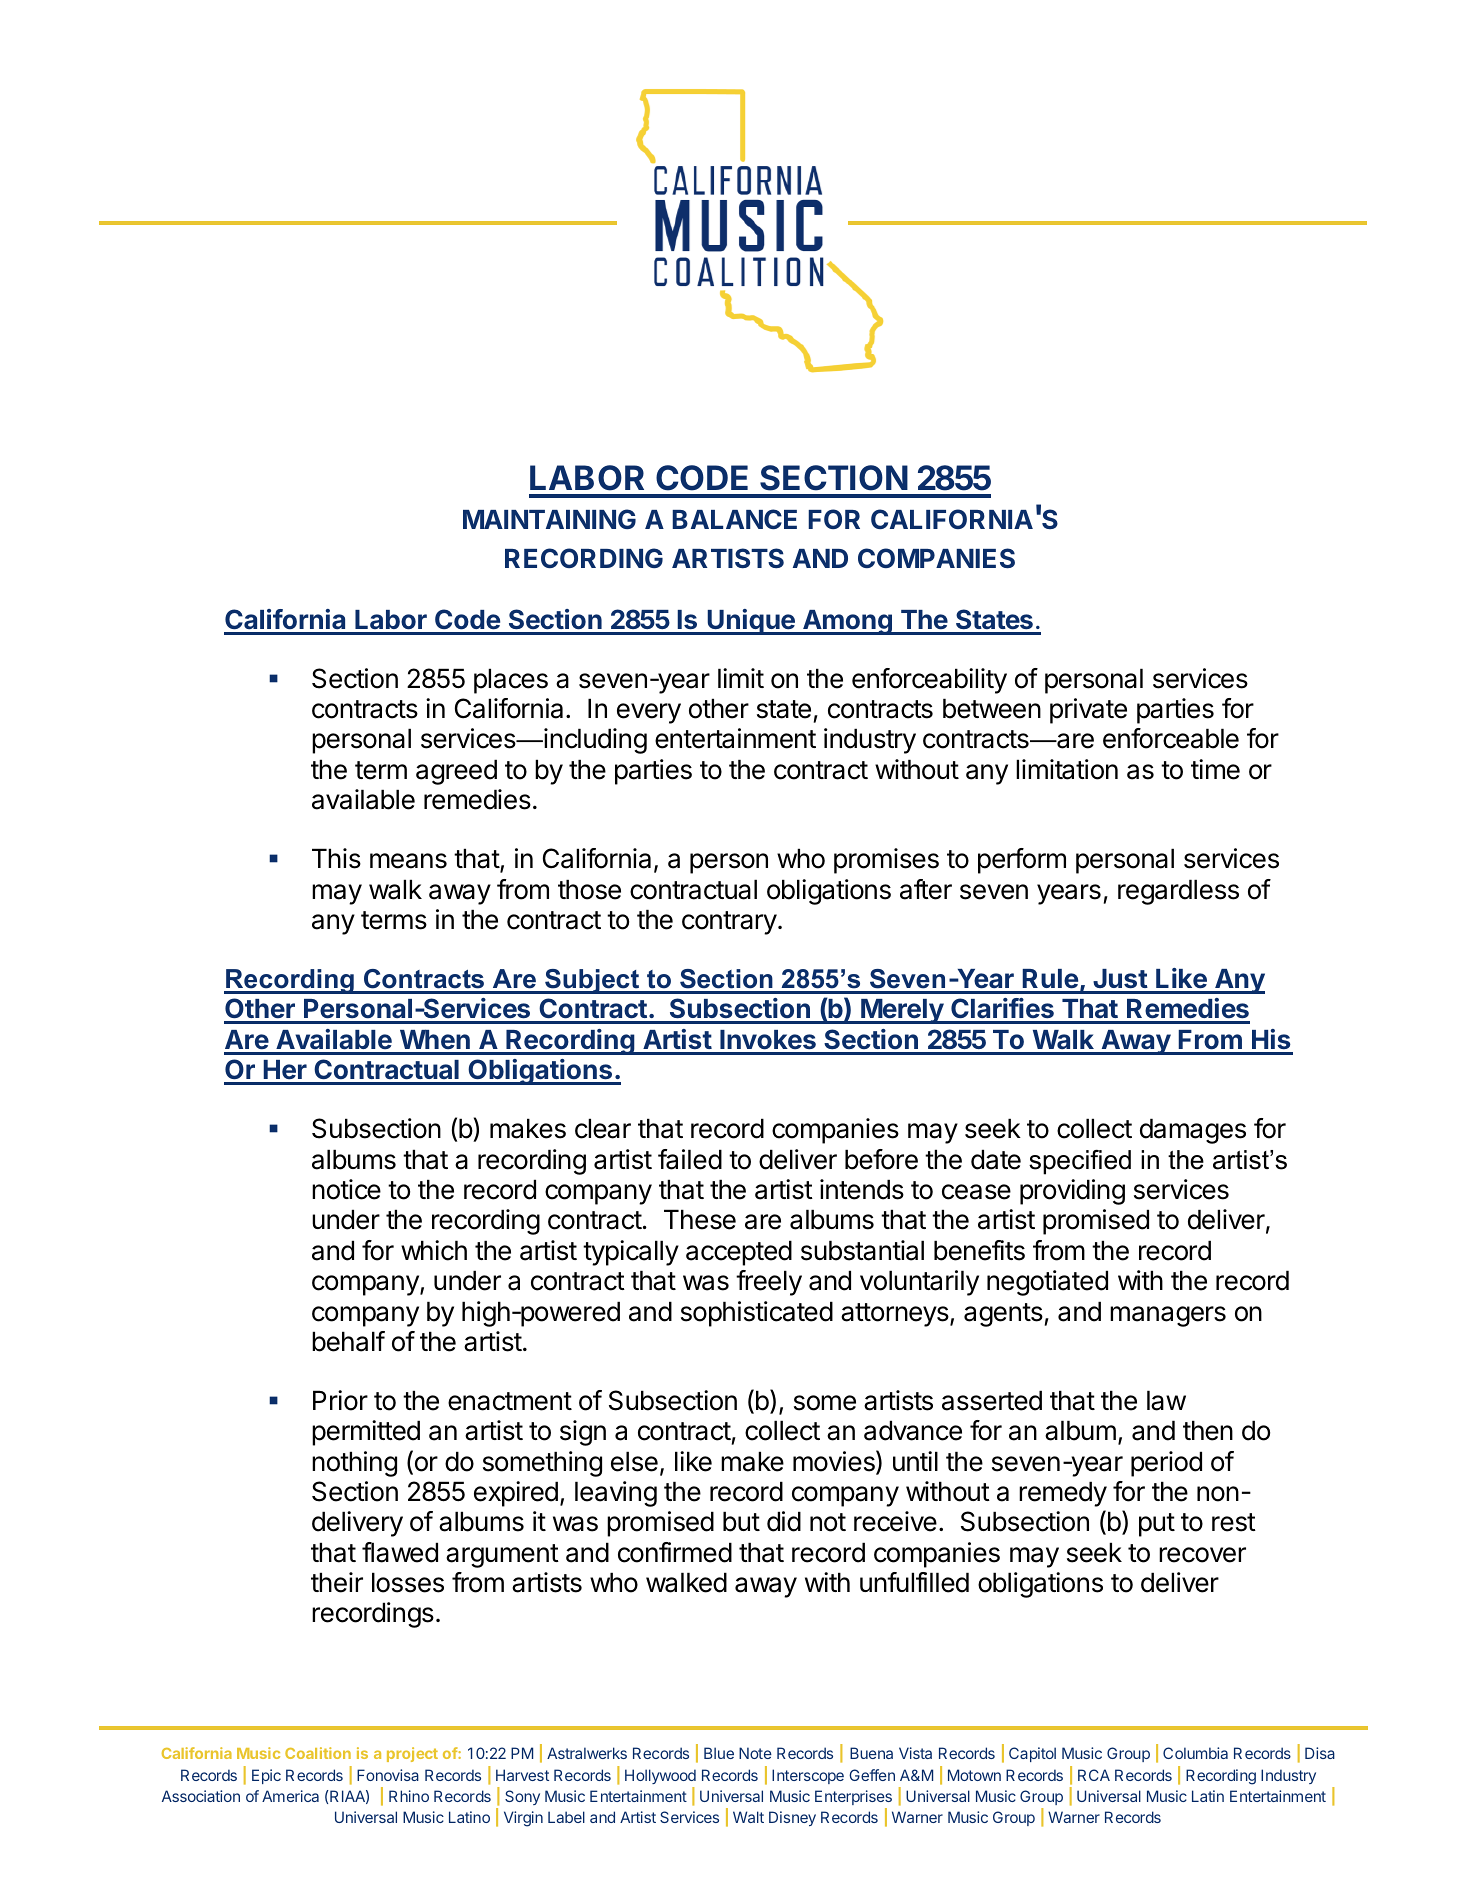  Describe the element at coordinates (549, 519) in the screenshot. I see `MAINTAINING` at that location.
